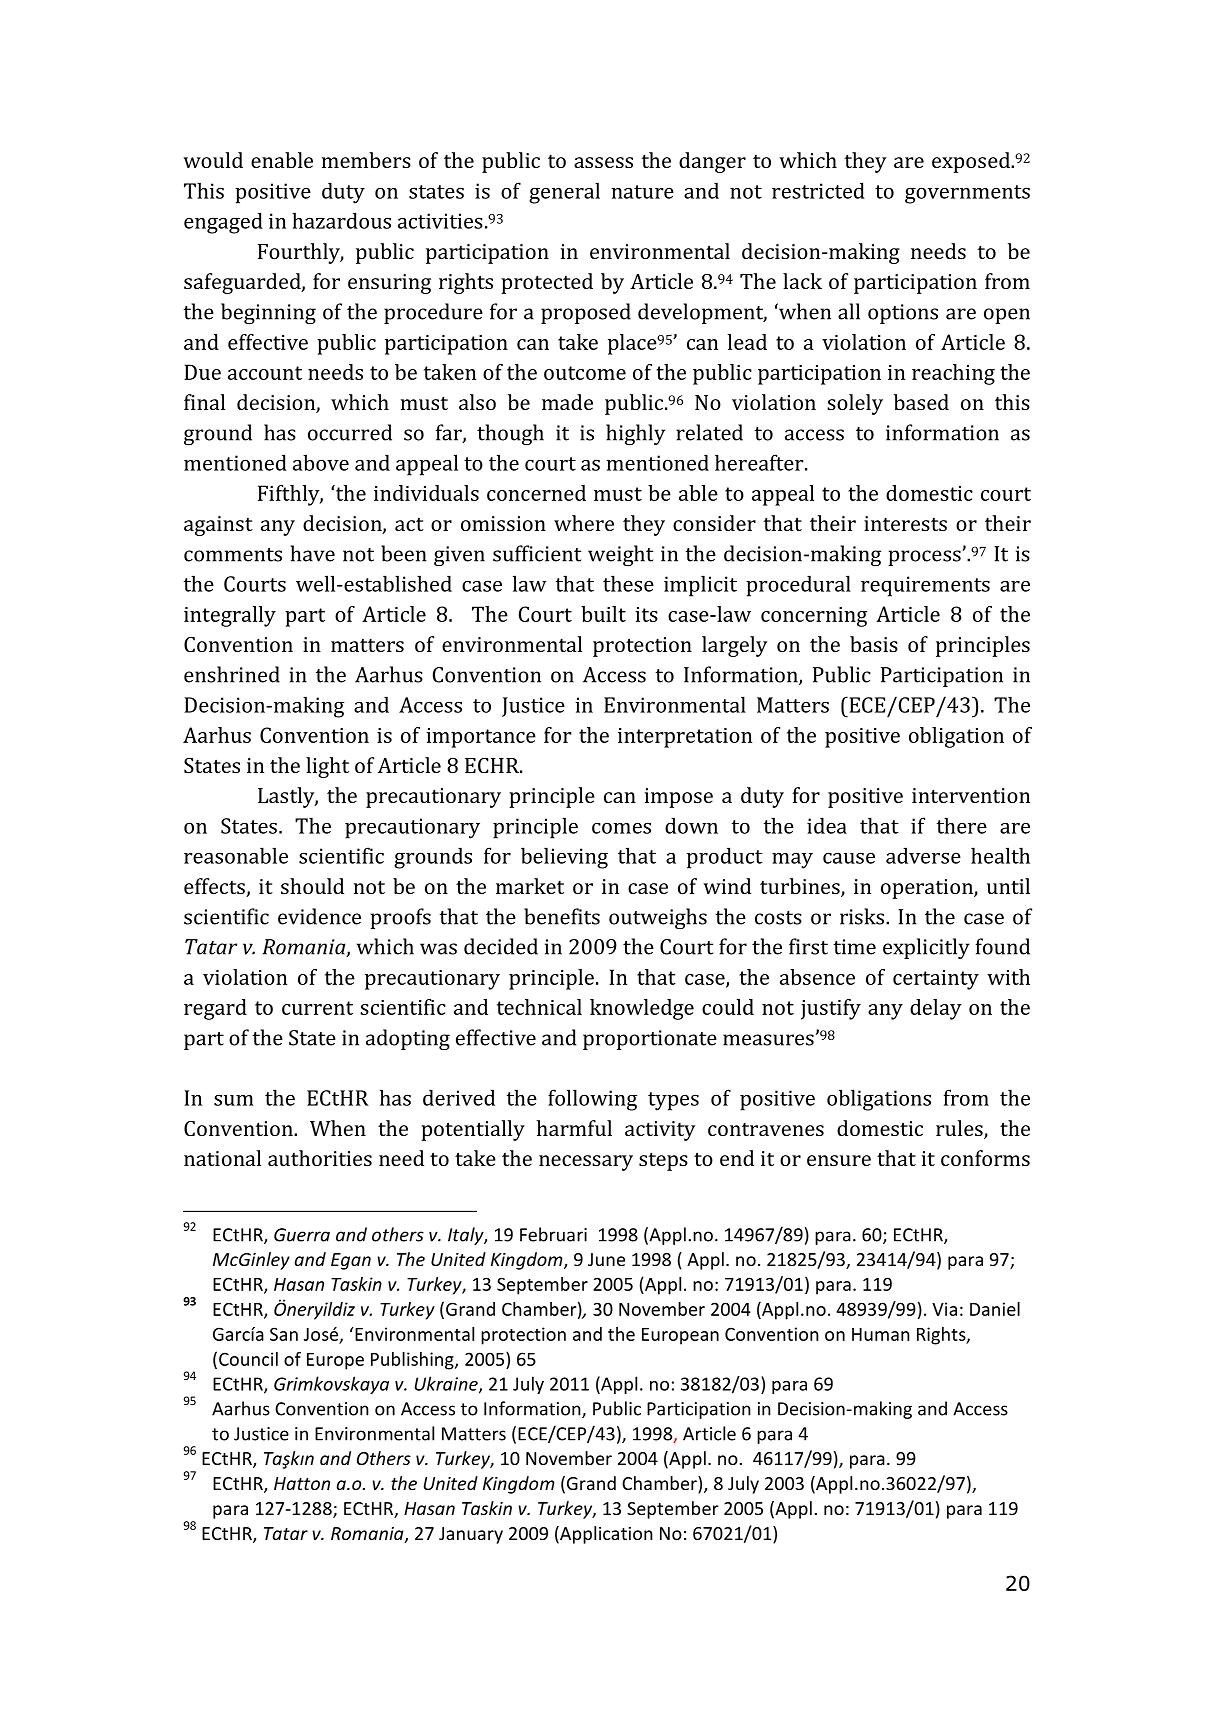 The width and height of the image is (1213, 1717). Describe the element at coordinates (642, 1009) in the image. I see `knowledge` at that location.
